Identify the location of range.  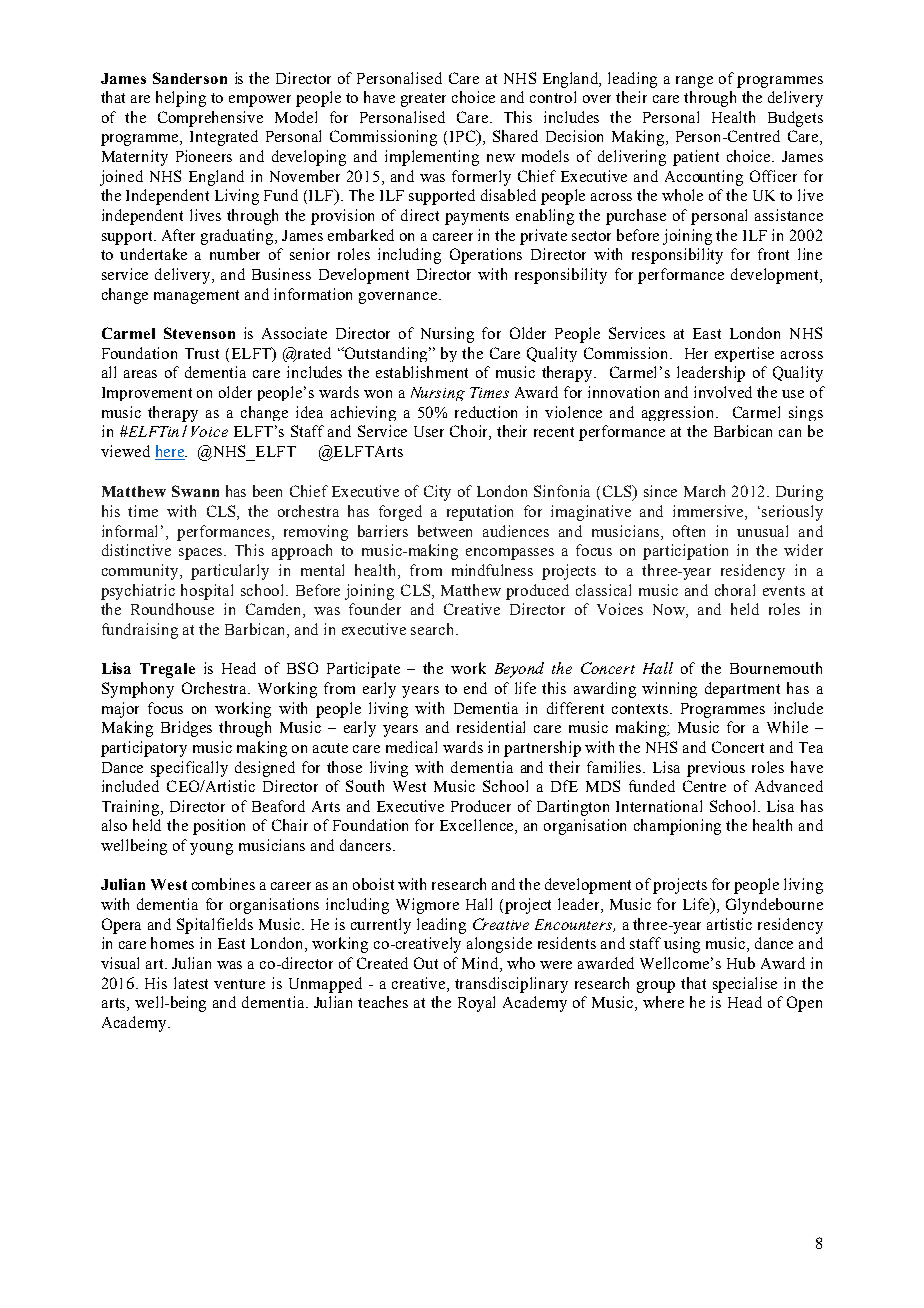
(694, 82).
